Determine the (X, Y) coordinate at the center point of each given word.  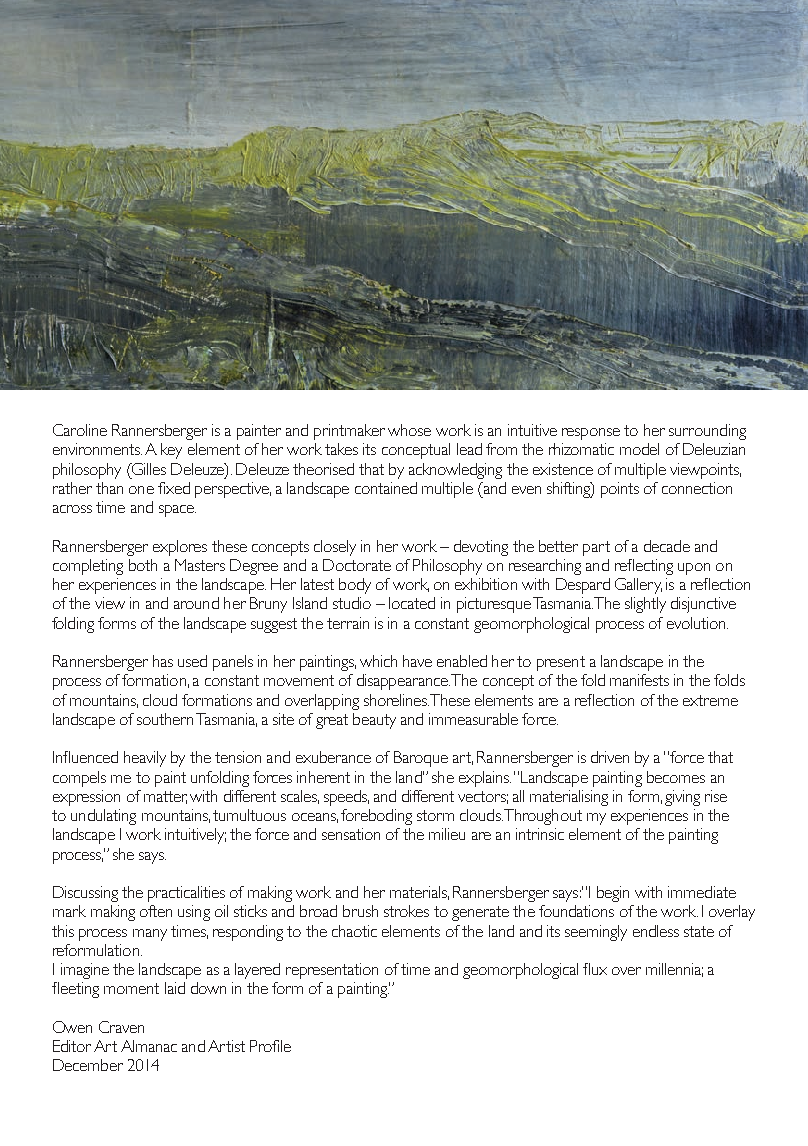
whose (409, 430)
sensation (351, 834)
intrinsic (540, 834)
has (163, 661)
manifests (639, 680)
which (378, 661)
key (171, 451)
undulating (103, 817)
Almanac (149, 1046)
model (639, 449)
